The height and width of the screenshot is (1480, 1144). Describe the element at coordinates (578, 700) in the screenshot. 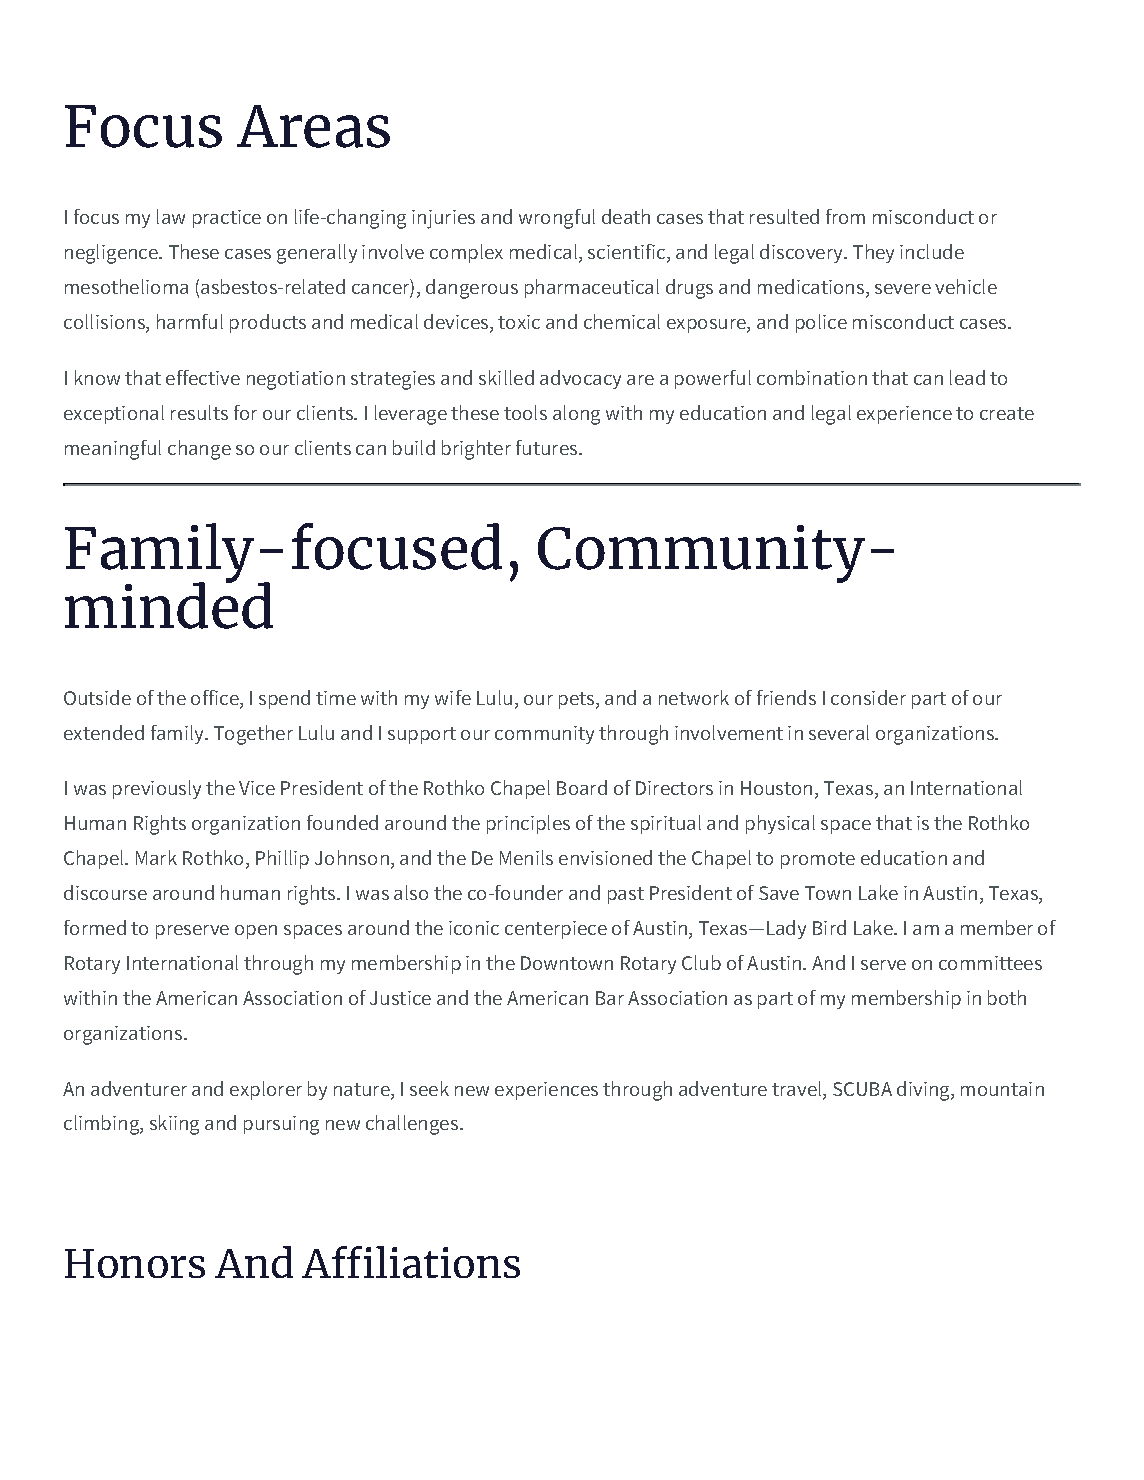

I see `pets` at that location.
